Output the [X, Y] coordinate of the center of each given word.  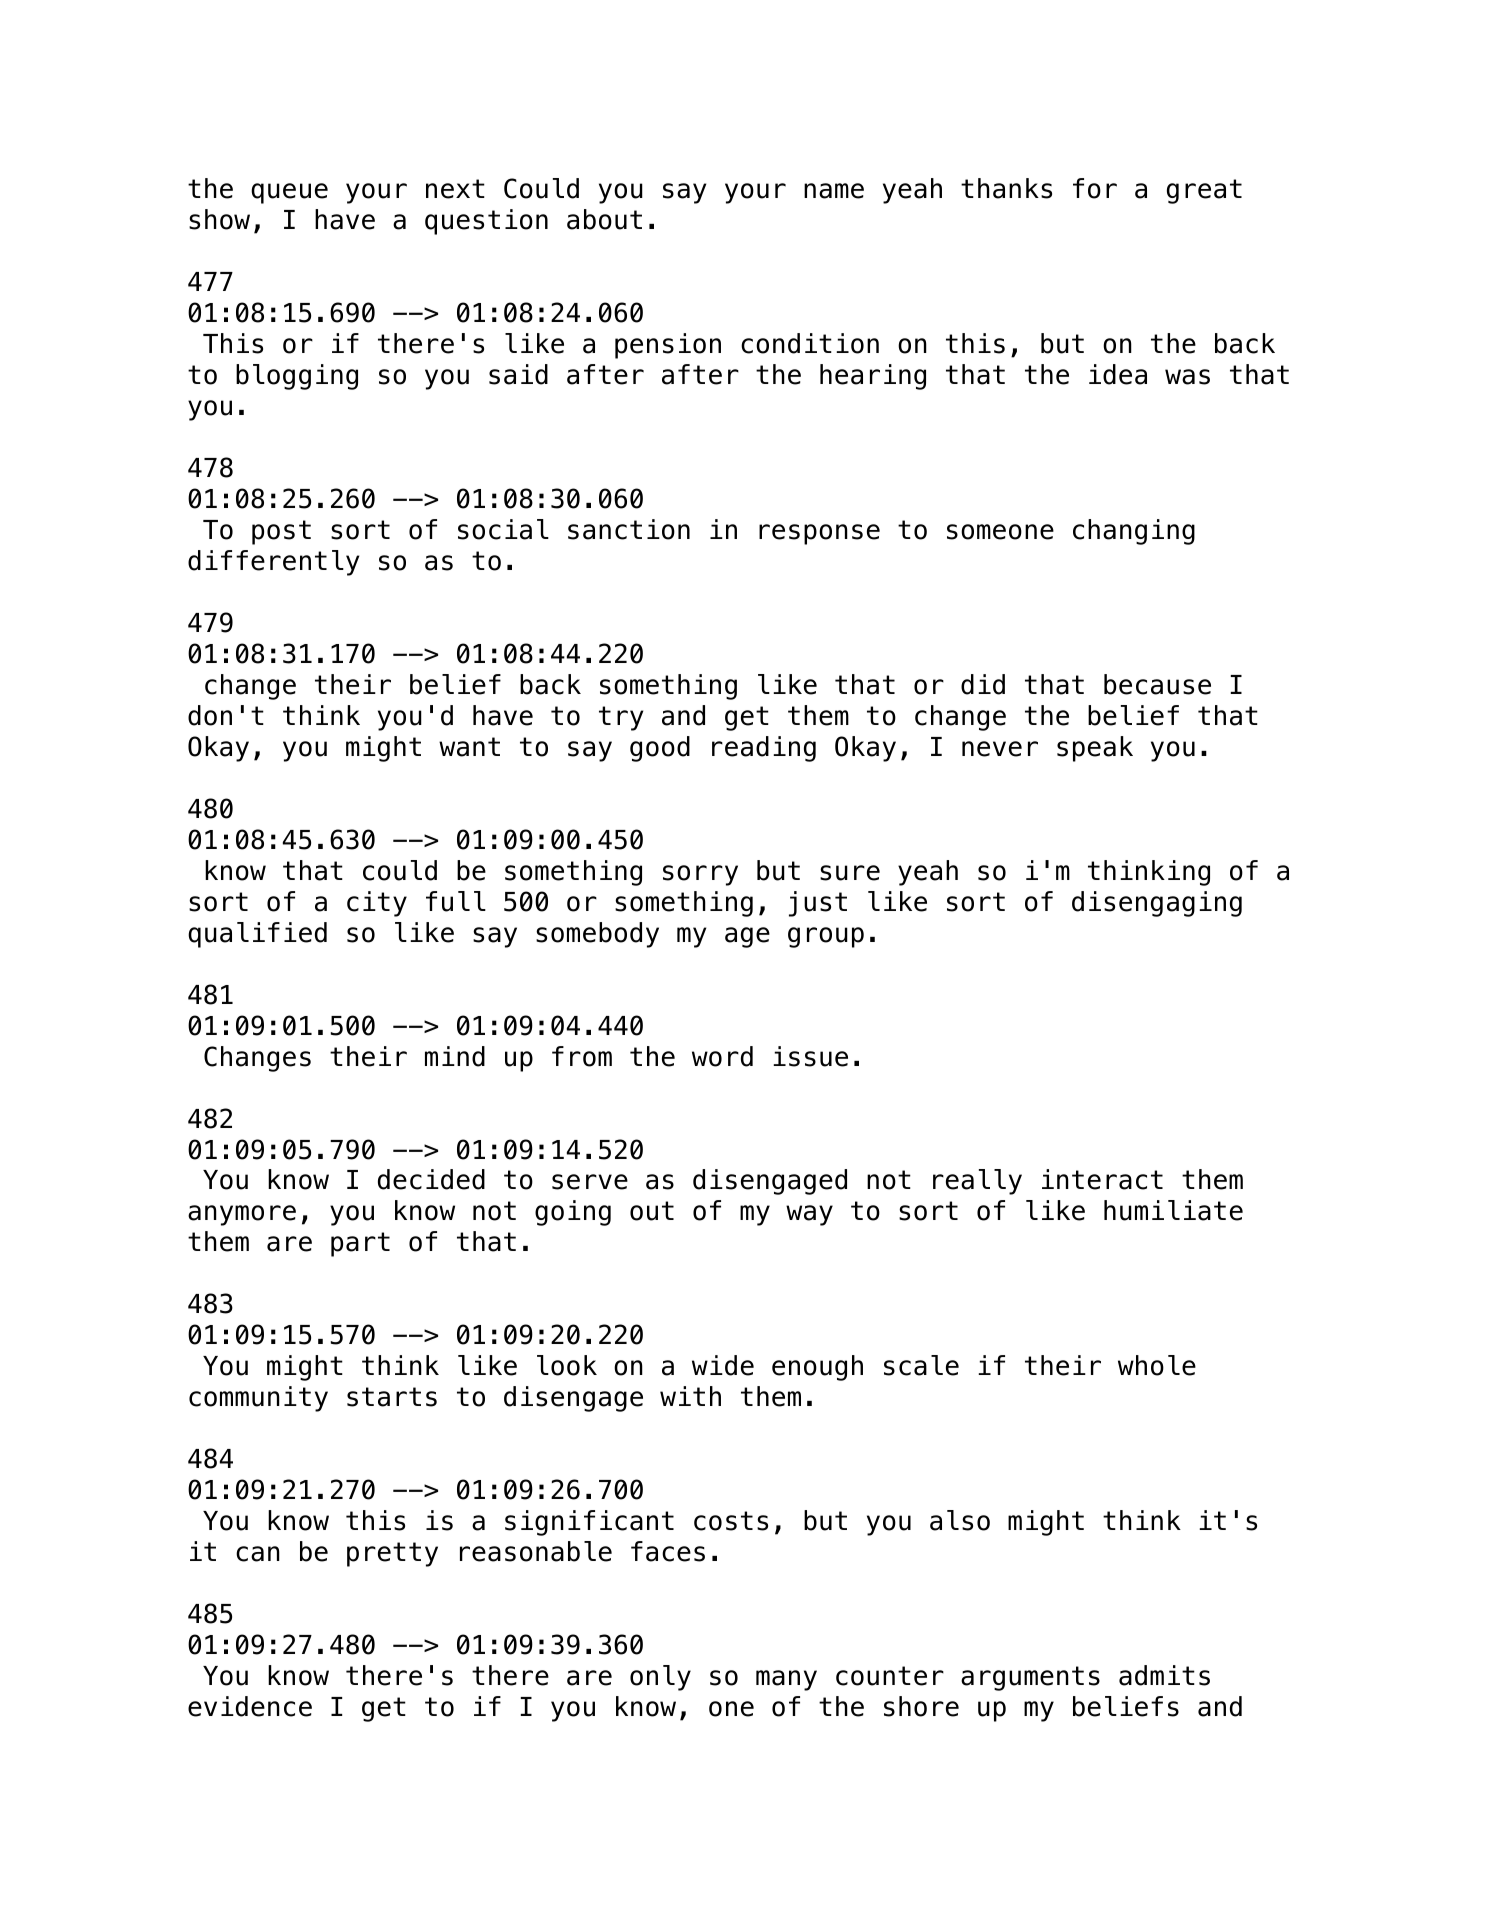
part [360, 1244]
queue [289, 193]
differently [273, 563]
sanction [629, 529]
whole [1157, 1365]
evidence [250, 1706]
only [660, 1678]
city [377, 904]
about [604, 219]
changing [1134, 532]
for [1095, 188]
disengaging [1157, 904]
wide [723, 1365]
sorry [700, 875]
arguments [1030, 1678]
